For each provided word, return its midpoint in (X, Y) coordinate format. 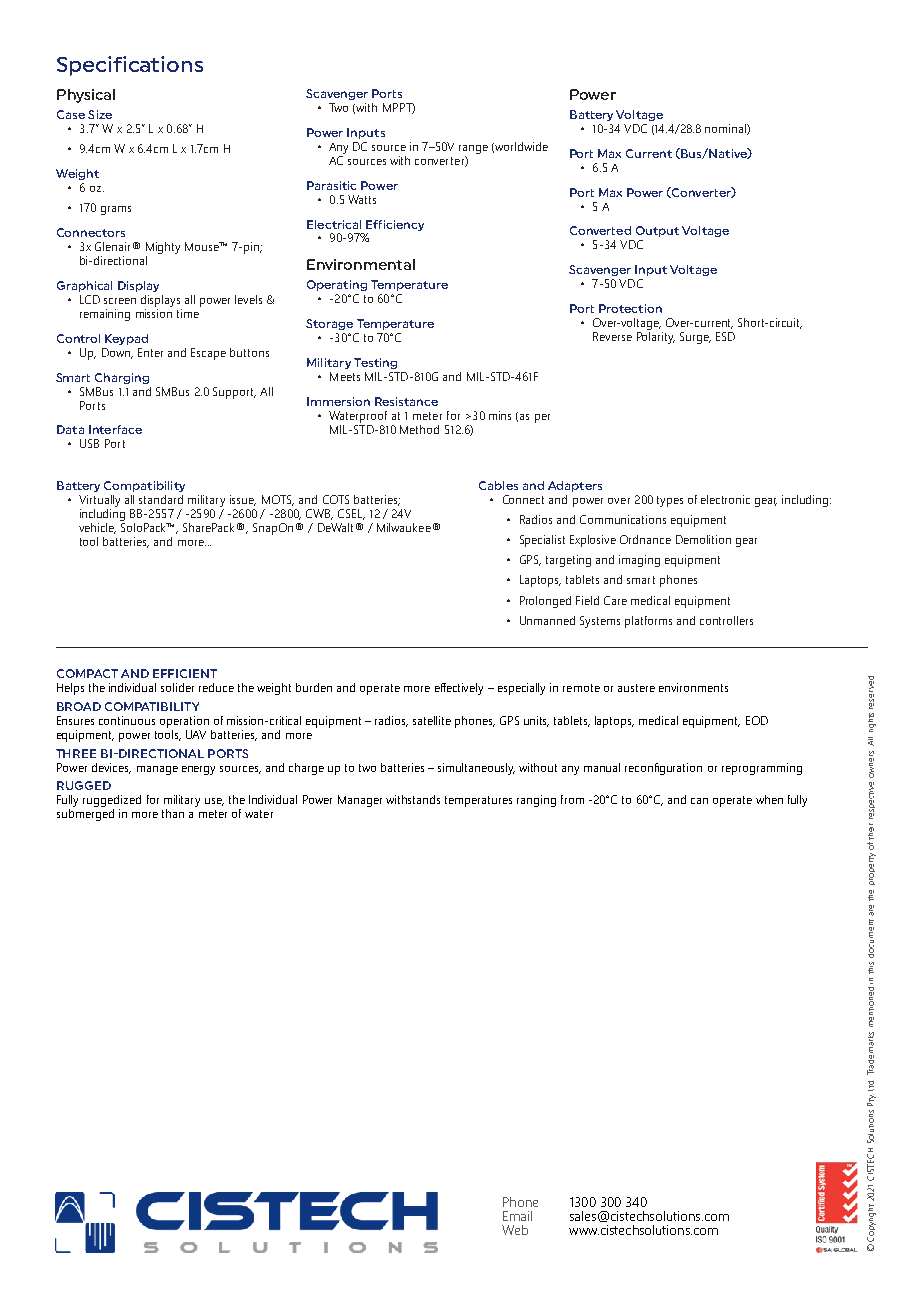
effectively (459, 689)
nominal (726, 129)
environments (693, 687)
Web (515, 1230)
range (473, 149)
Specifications (130, 66)
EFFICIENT (185, 673)
